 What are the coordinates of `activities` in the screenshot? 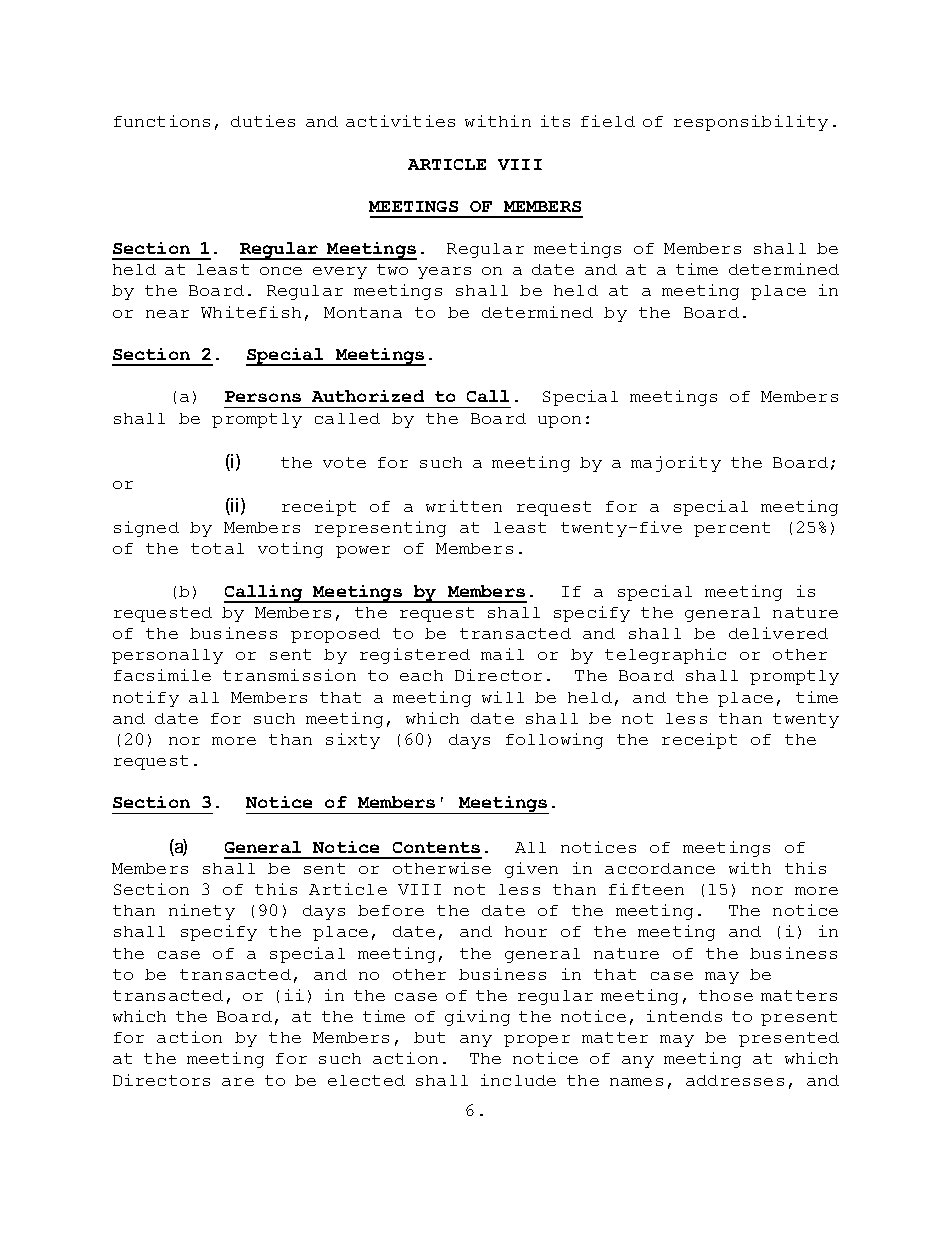 It's located at (400, 121).
